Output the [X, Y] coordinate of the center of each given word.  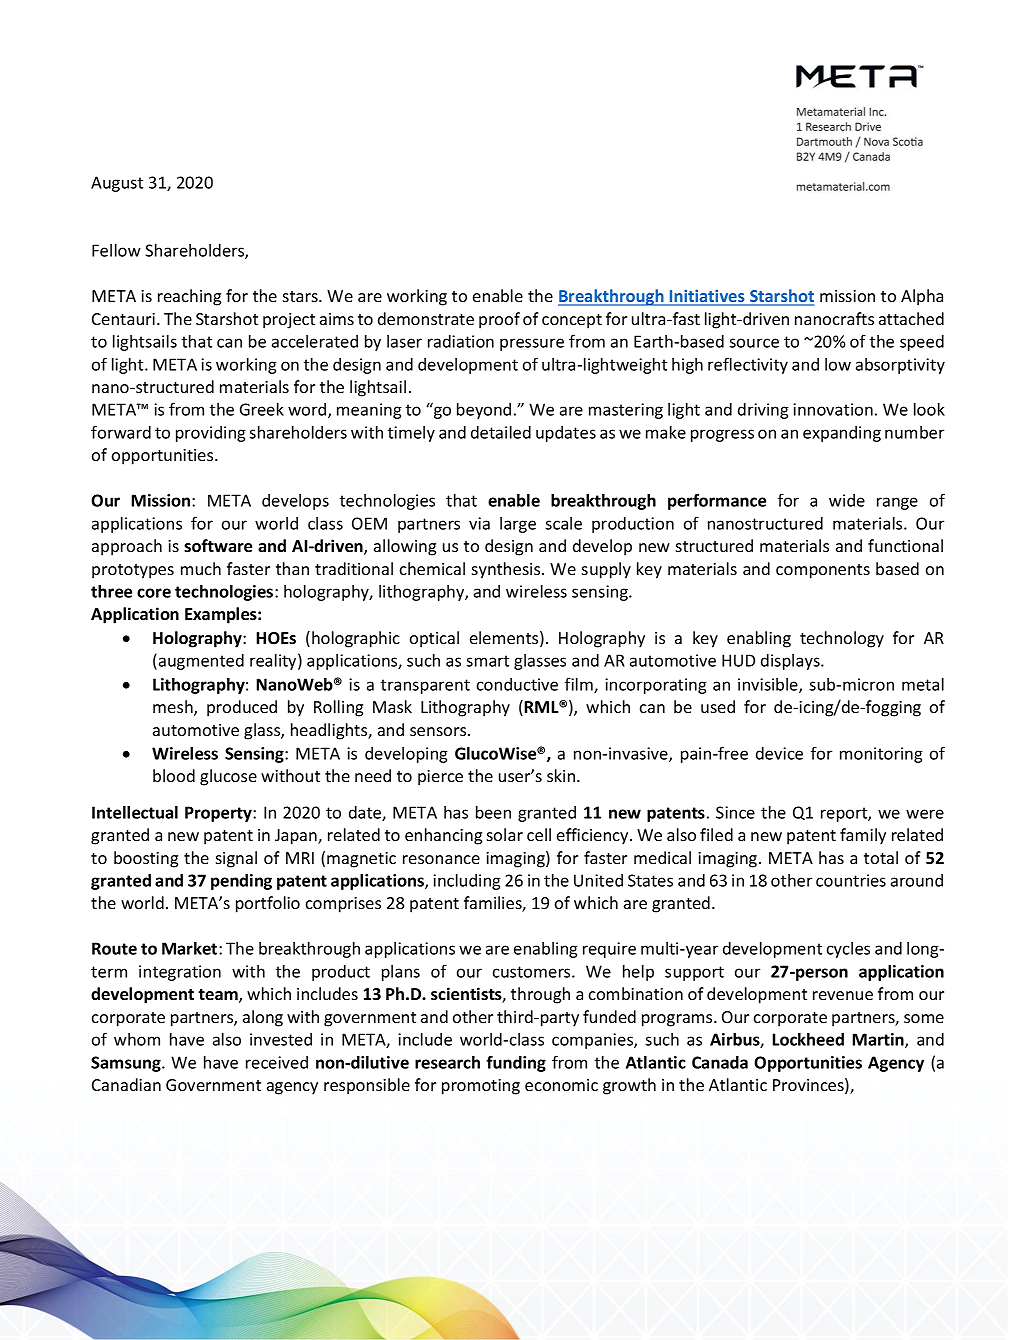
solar [505, 834]
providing [211, 434]
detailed [501, 432]
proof [499, 320]
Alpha [922, 297]
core [154, 593]
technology [842, 639]
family [863, 836]
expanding [842, 434]
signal [236, 859]
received [277, 1062]
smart [487, 661]
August [117, 184]
